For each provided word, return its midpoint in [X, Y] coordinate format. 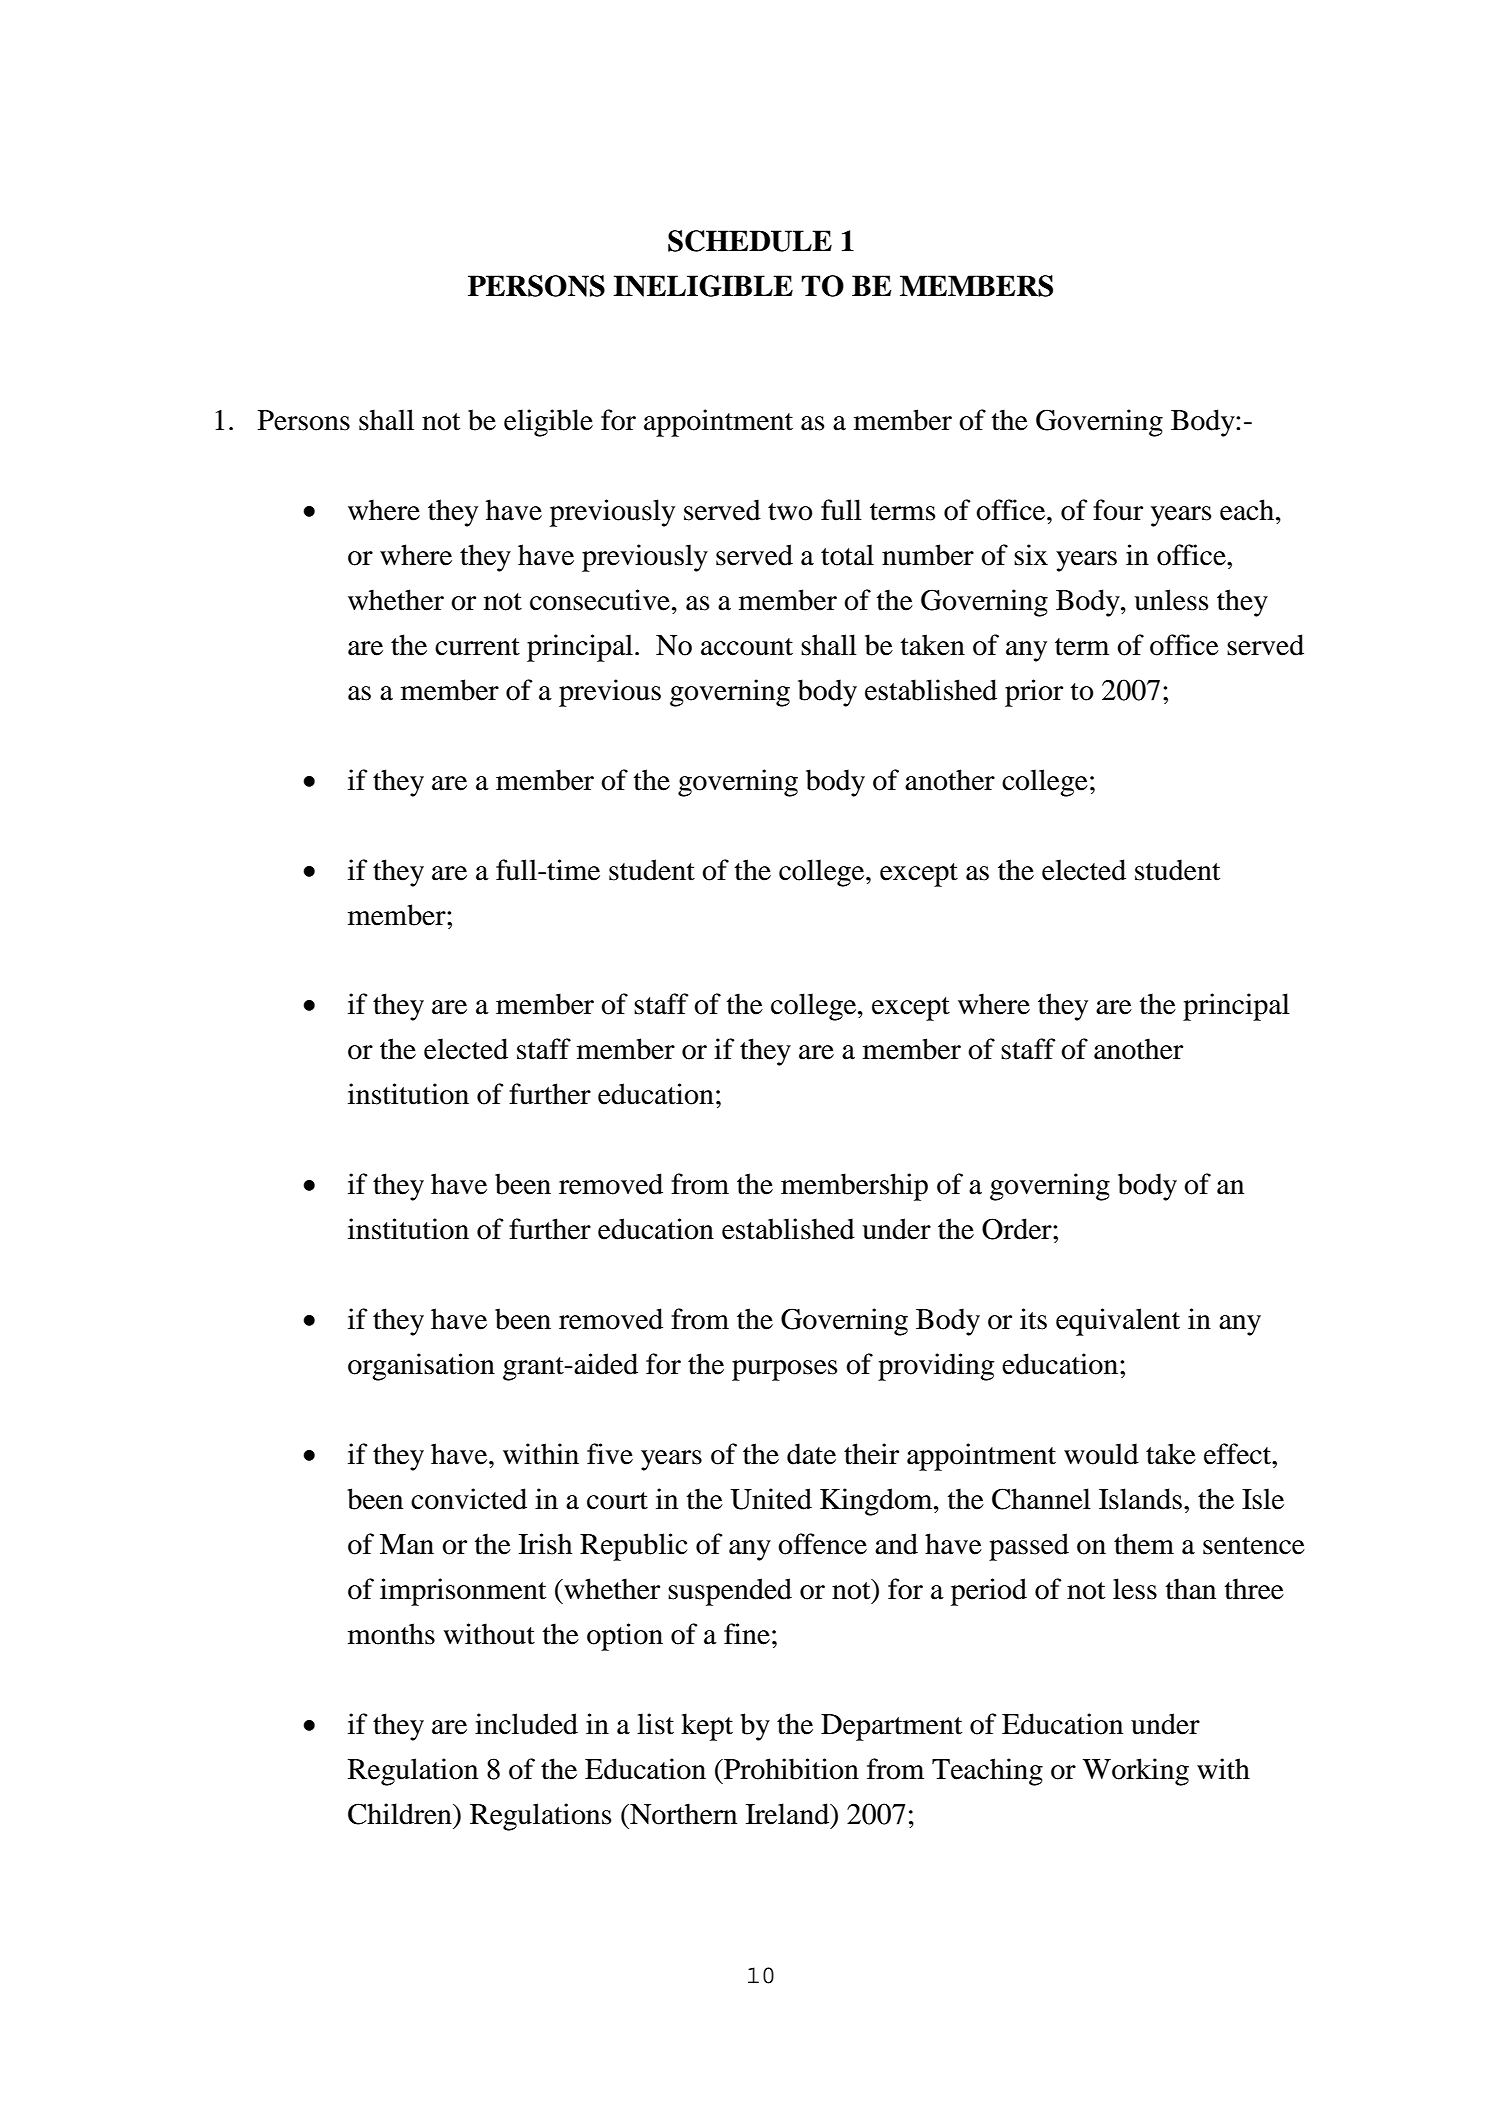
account [747, 647]
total [847, 555]
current [477, 647]
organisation [421, 1367]
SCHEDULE [750, 241]
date [811, 1454]
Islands [1140, 1499]
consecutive [601, 600]
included [526, 1724]
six [1031, 555]
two [790, 512]
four [1118, 510]
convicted [469, 1499]
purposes [784, 1370]
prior [1034, 693]
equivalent [1118, 1322]
